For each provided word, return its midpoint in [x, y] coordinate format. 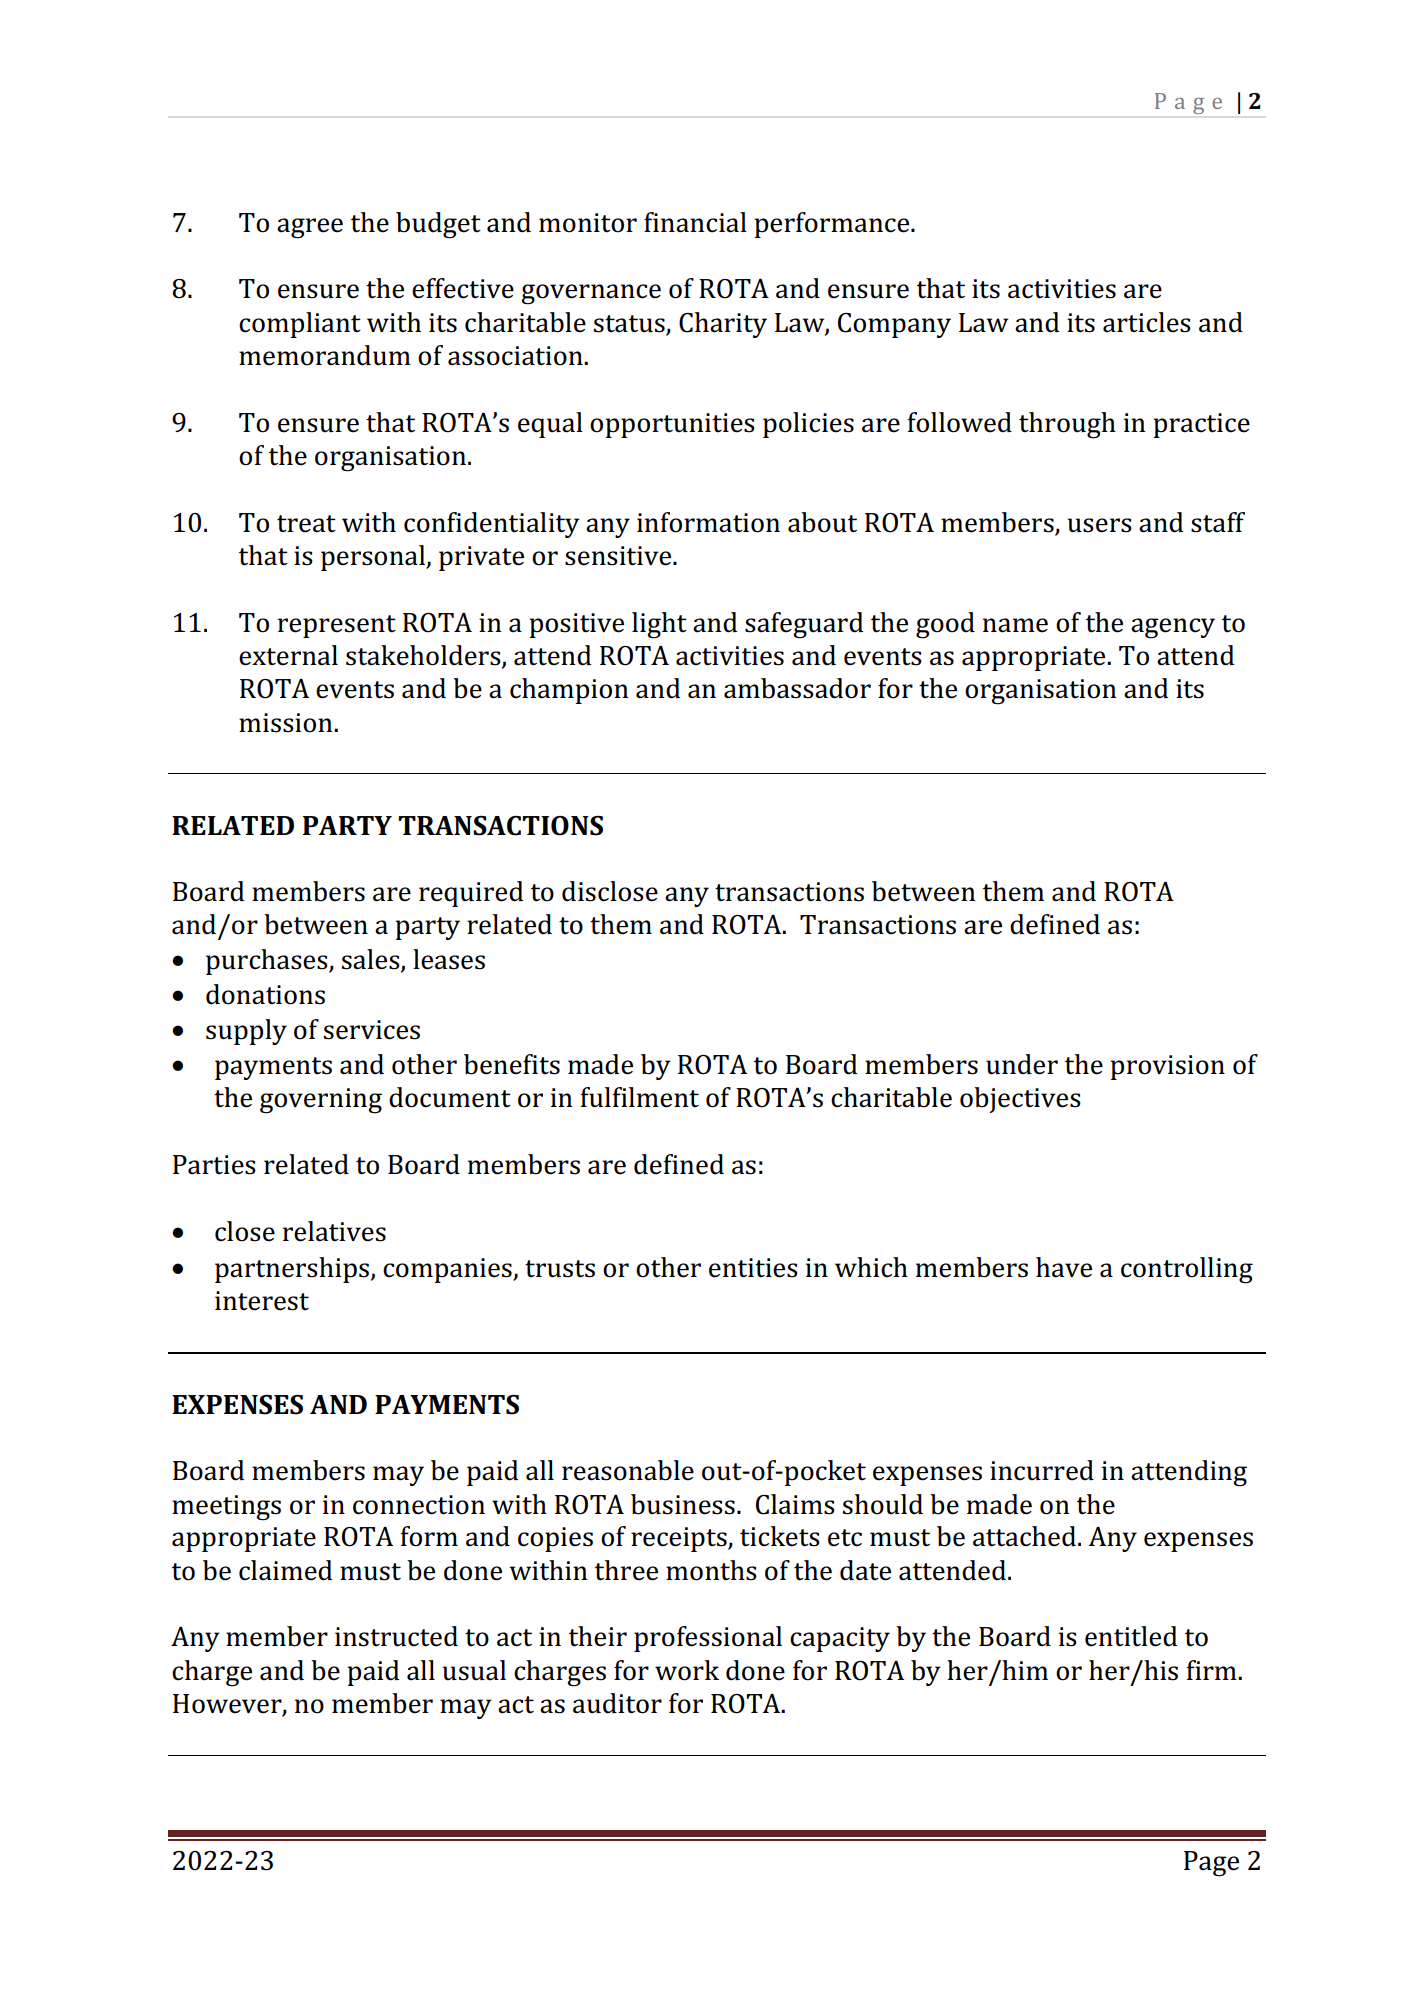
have [1064, 1267]
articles [1147, 322]
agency [1173, 628]
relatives [334, 1231]
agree [310, 228]
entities [753, 1268]
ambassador [797, 688]
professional [708, 1639]
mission [287, 723]
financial [695, 222]
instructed [396, 1636]
